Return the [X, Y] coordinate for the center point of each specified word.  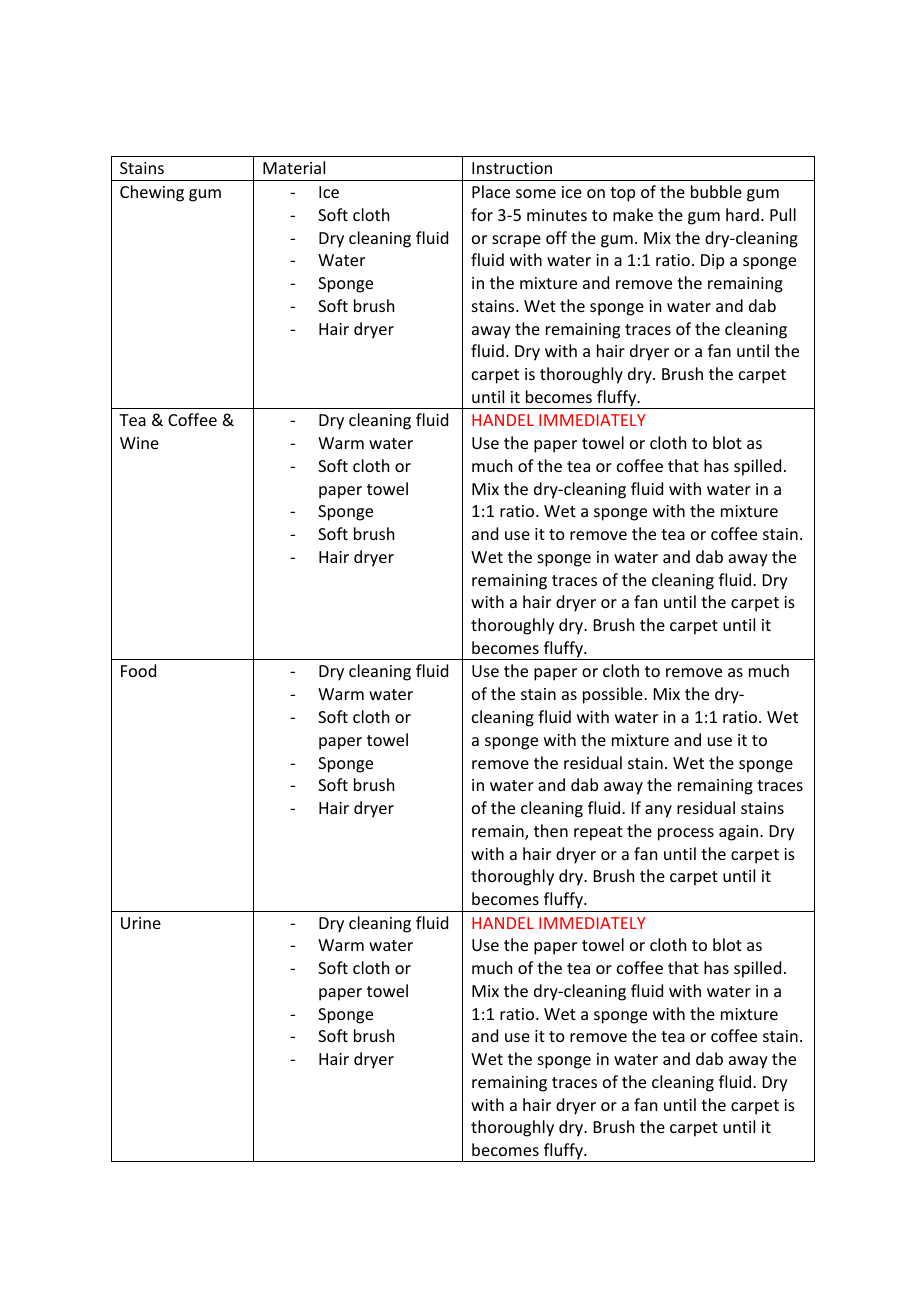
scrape [516, 241]
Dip [712, 262]
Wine [139, 443]
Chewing [152, 193]
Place [491, 191]
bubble [716, 191]
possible [614, 695]
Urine [141, 923]
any [658, 811]
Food [138, 670]
